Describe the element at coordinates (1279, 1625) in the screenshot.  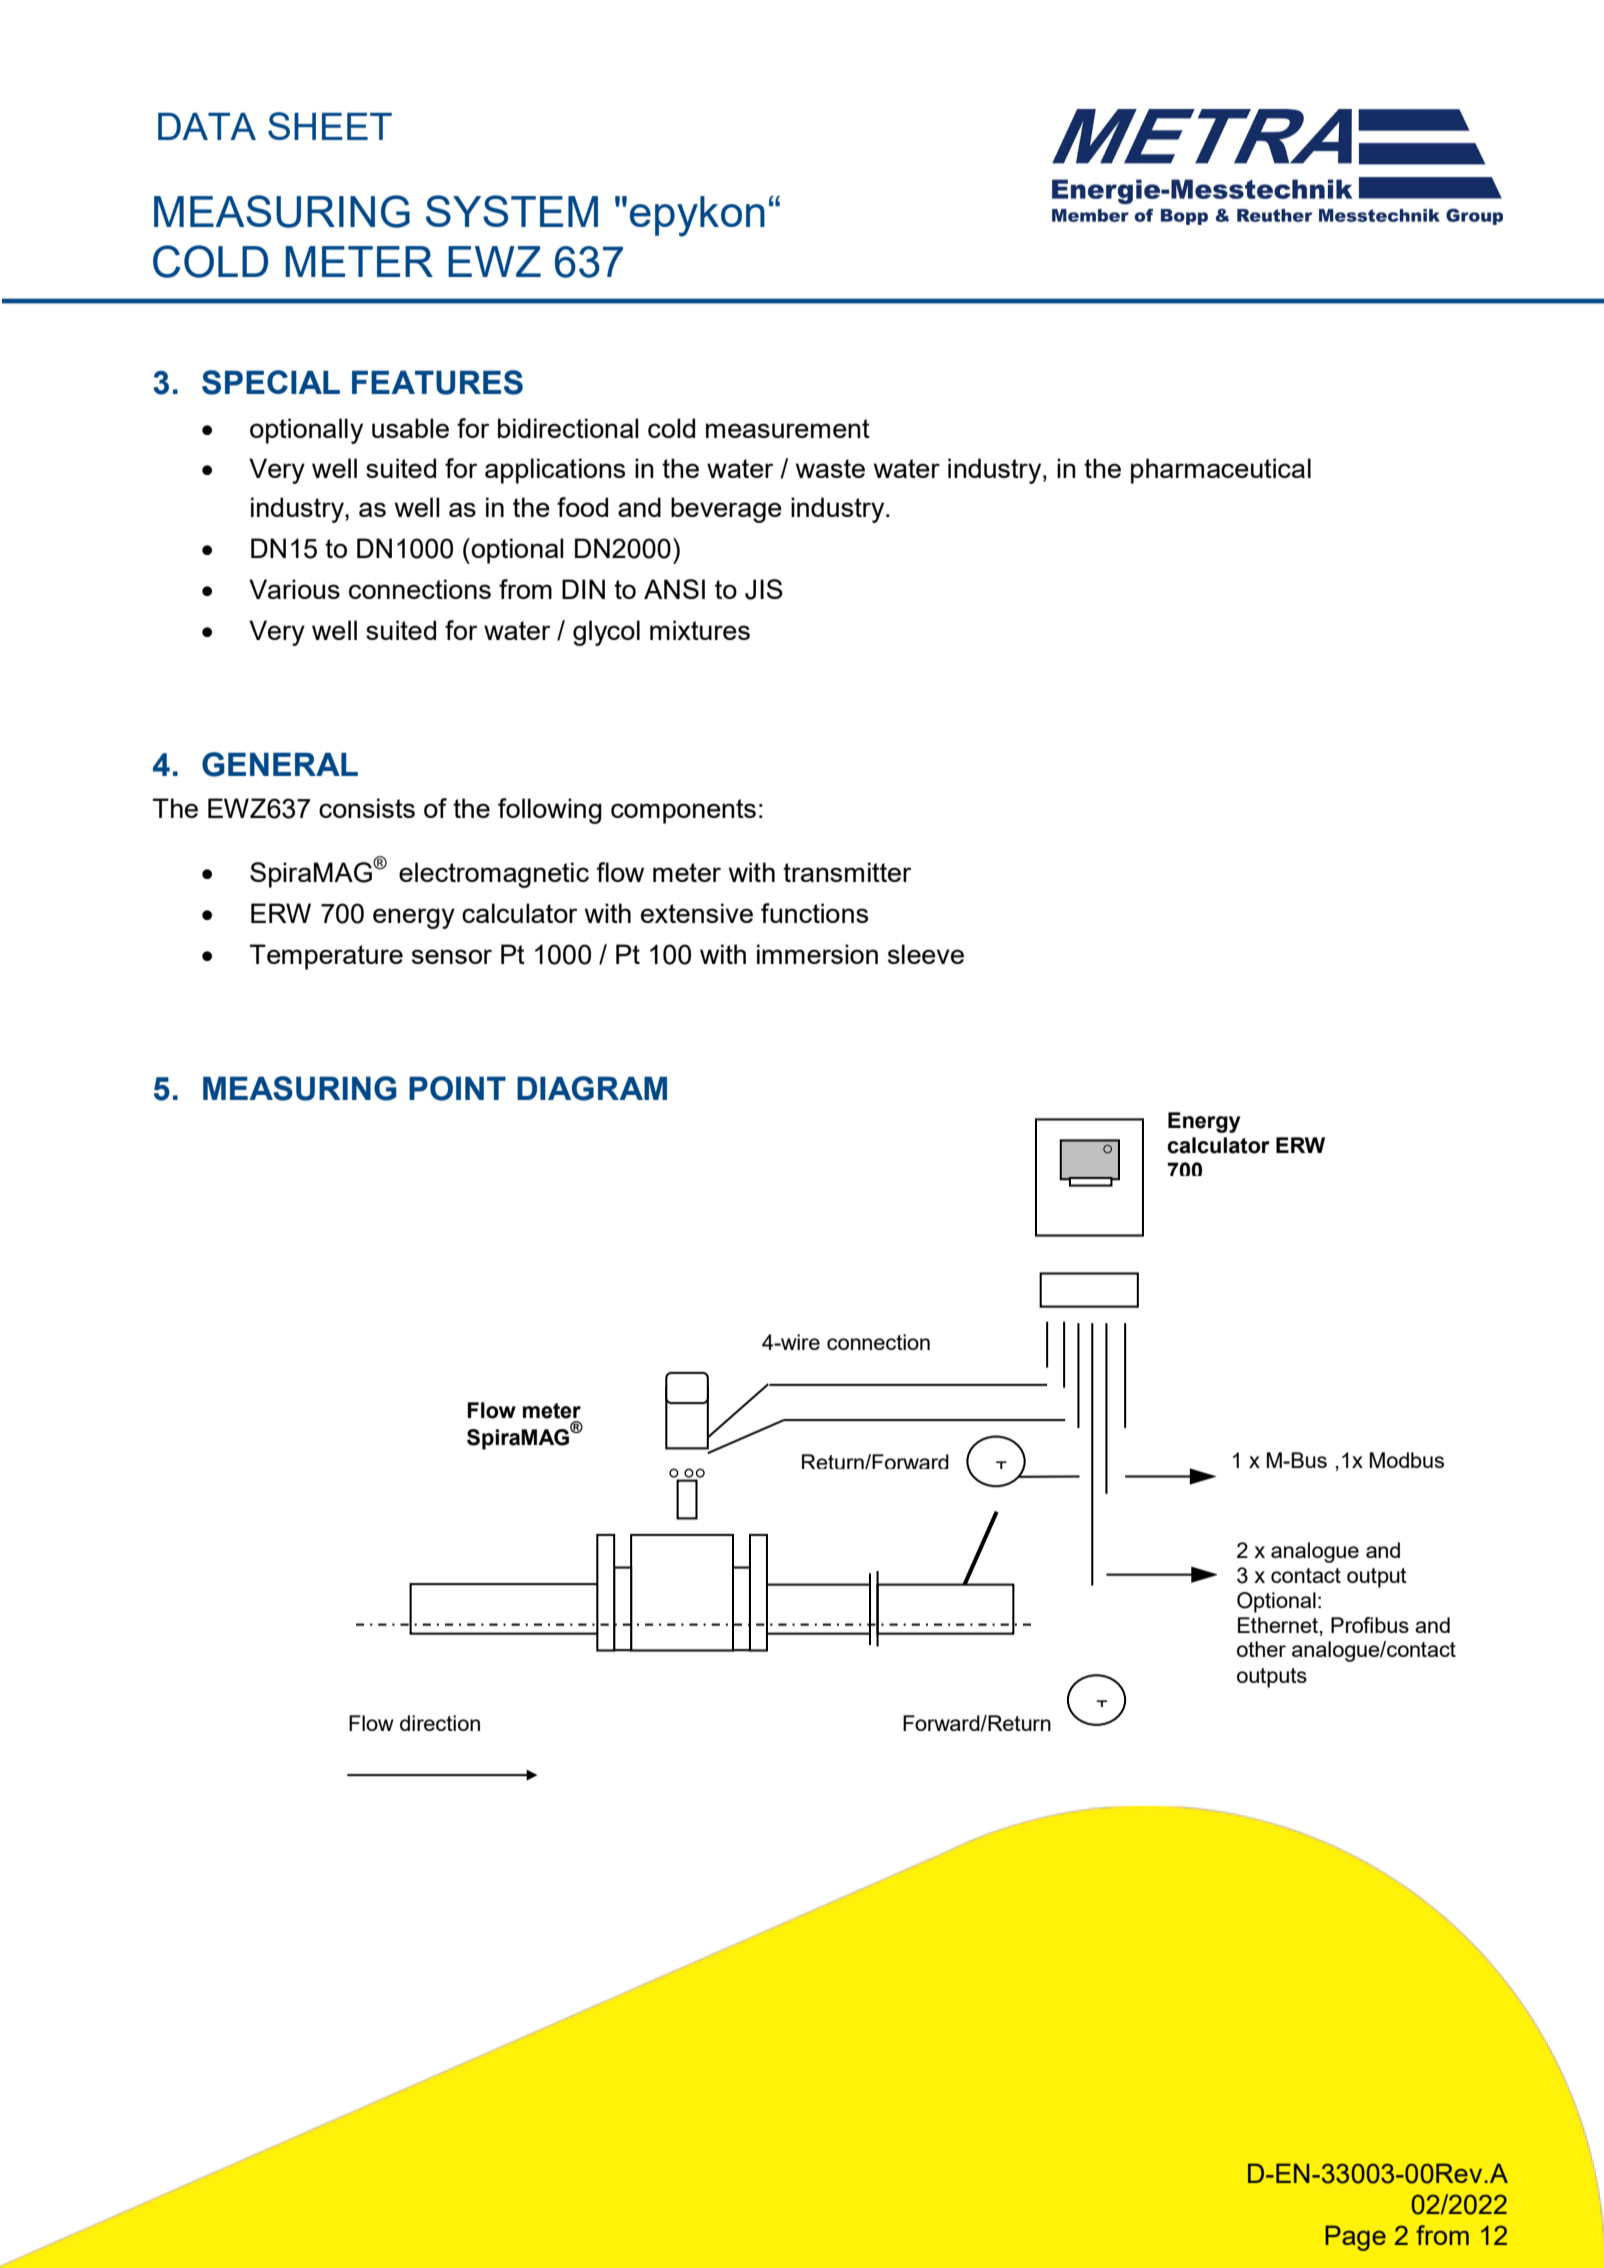
I see `Ethernet` at that location.
